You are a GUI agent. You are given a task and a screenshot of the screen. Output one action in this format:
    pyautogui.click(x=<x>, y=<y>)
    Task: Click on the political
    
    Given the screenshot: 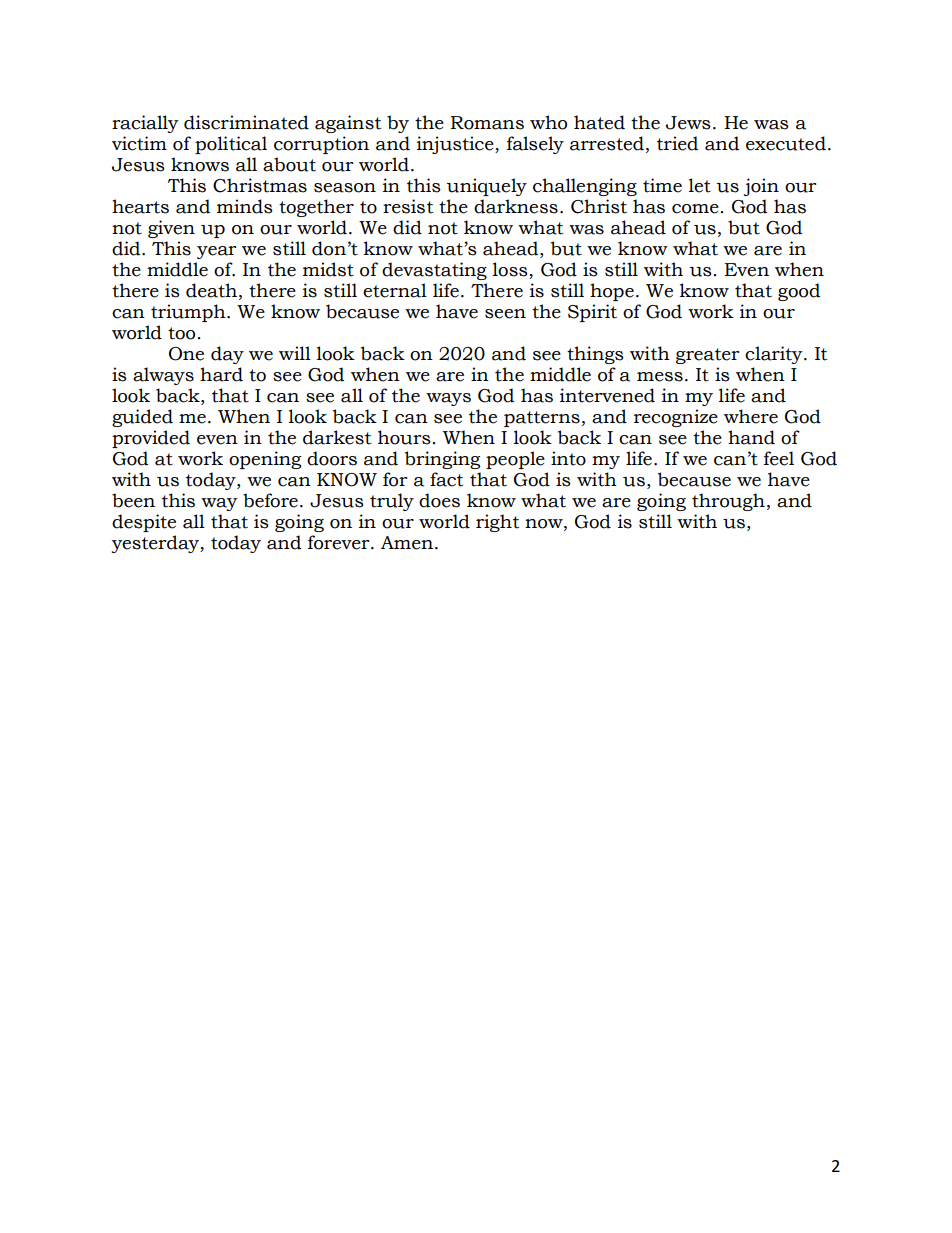 What is the action you would take?
    pyautogui.click(x=231, y=145)
